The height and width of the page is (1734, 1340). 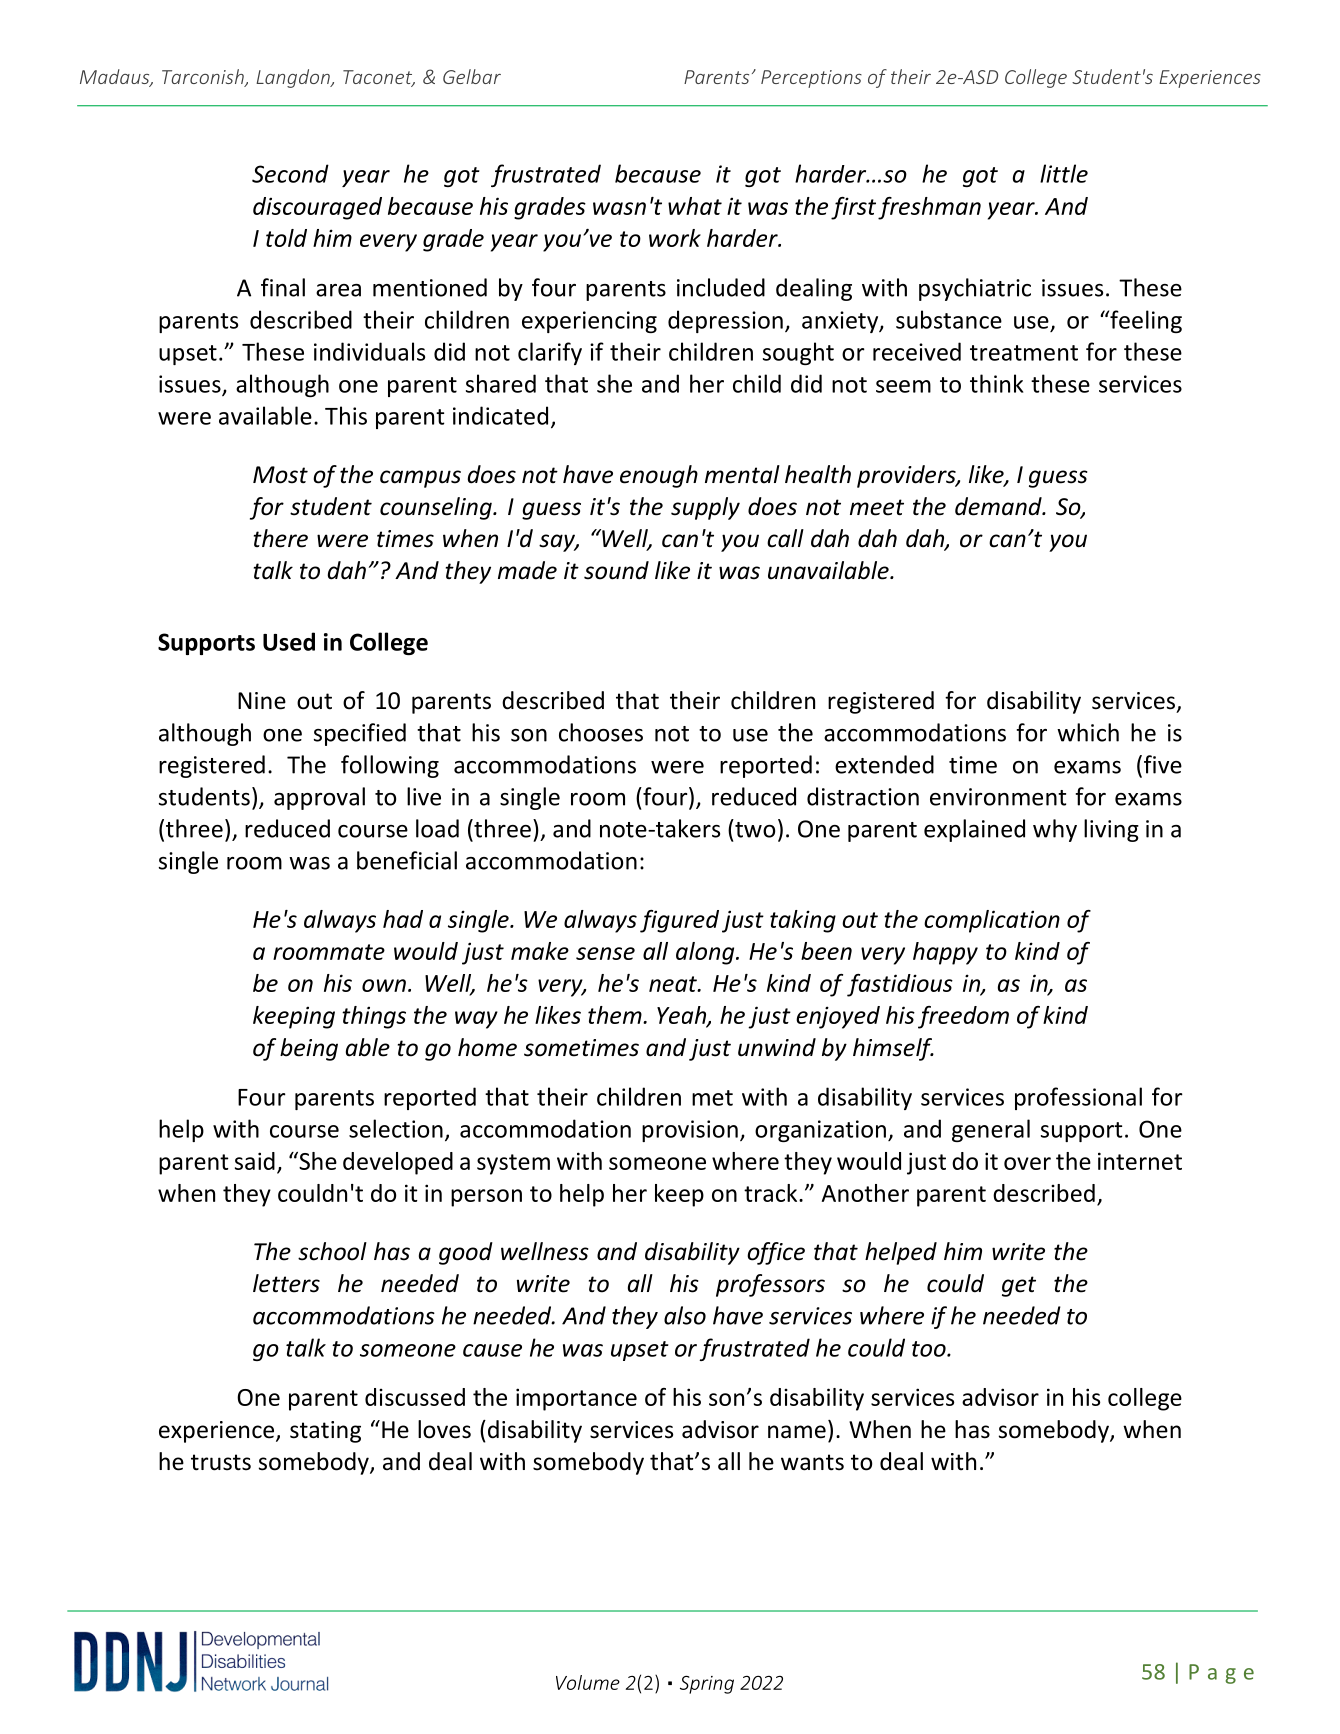 What do you see at coordinates (1055, 830) in the page?
I see `why` at bounding box center [1055, 830].
